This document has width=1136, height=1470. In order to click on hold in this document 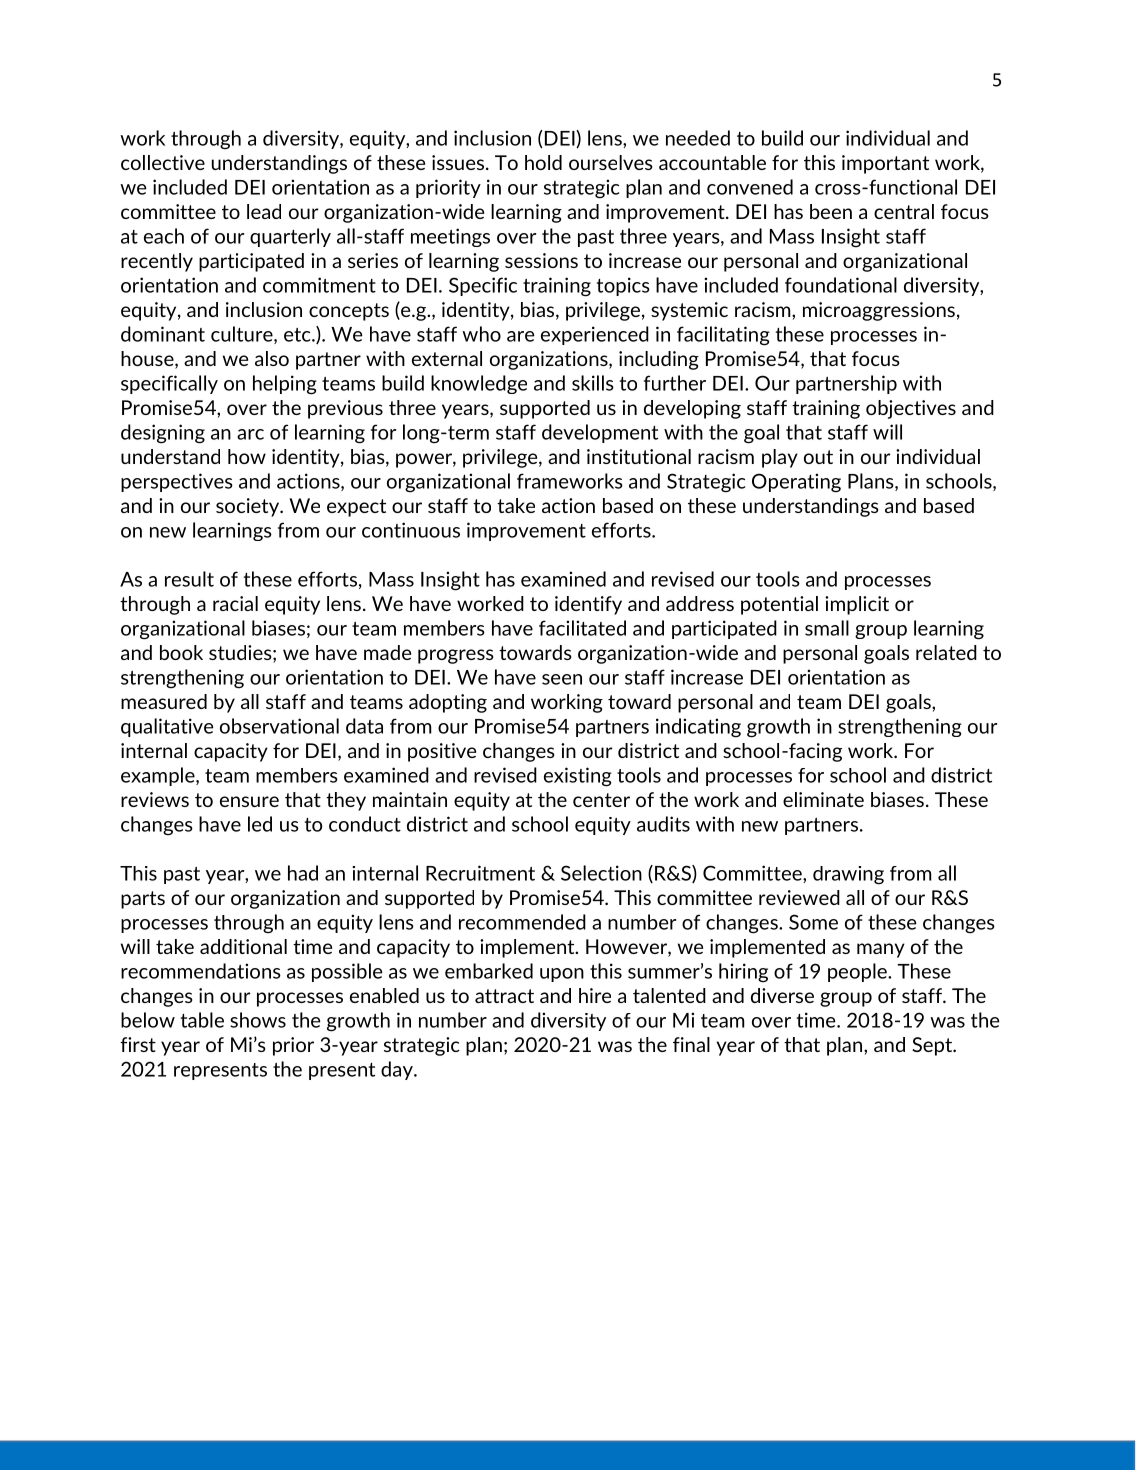, I will do `click(543, 162)`.
